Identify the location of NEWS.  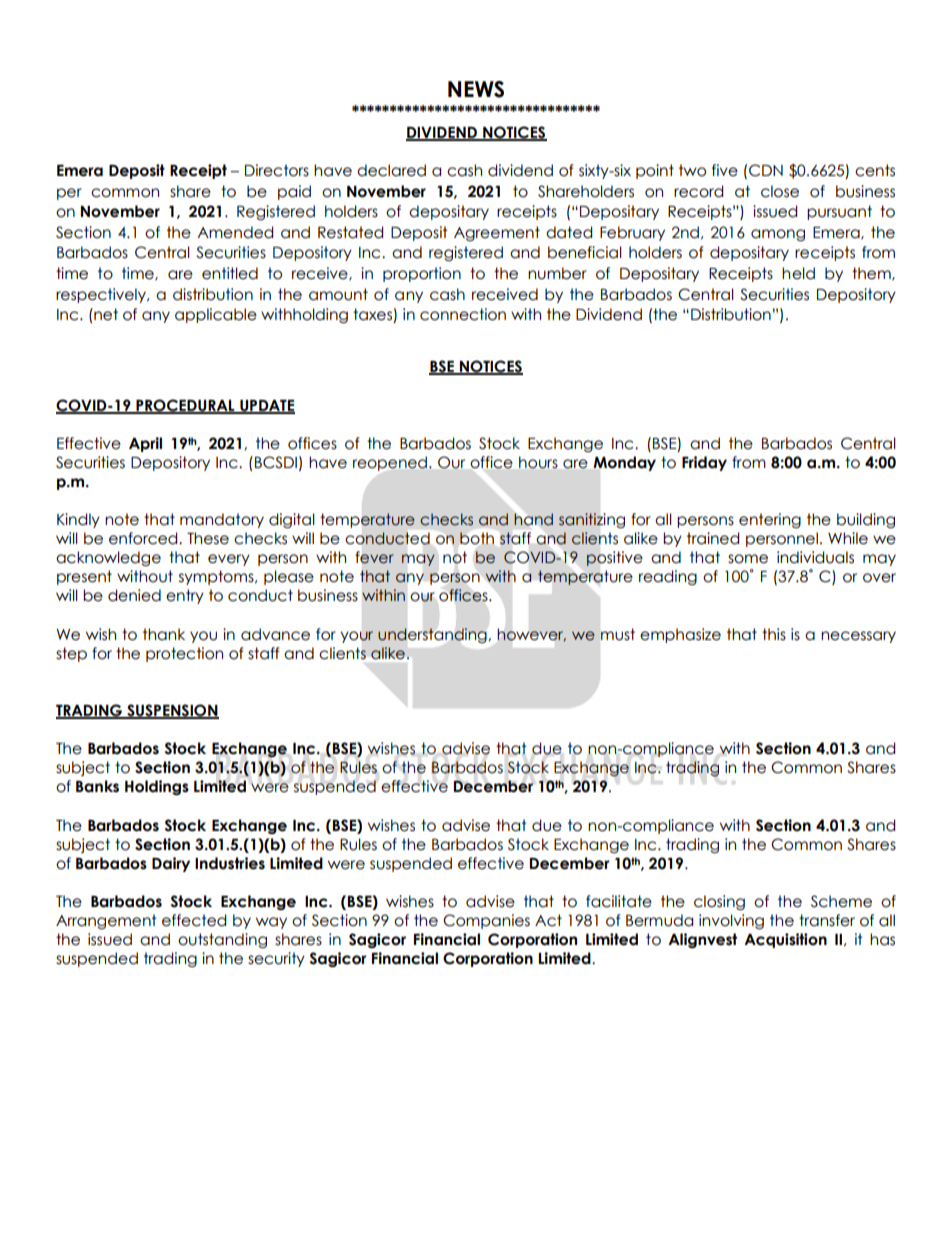
(476, 89).
